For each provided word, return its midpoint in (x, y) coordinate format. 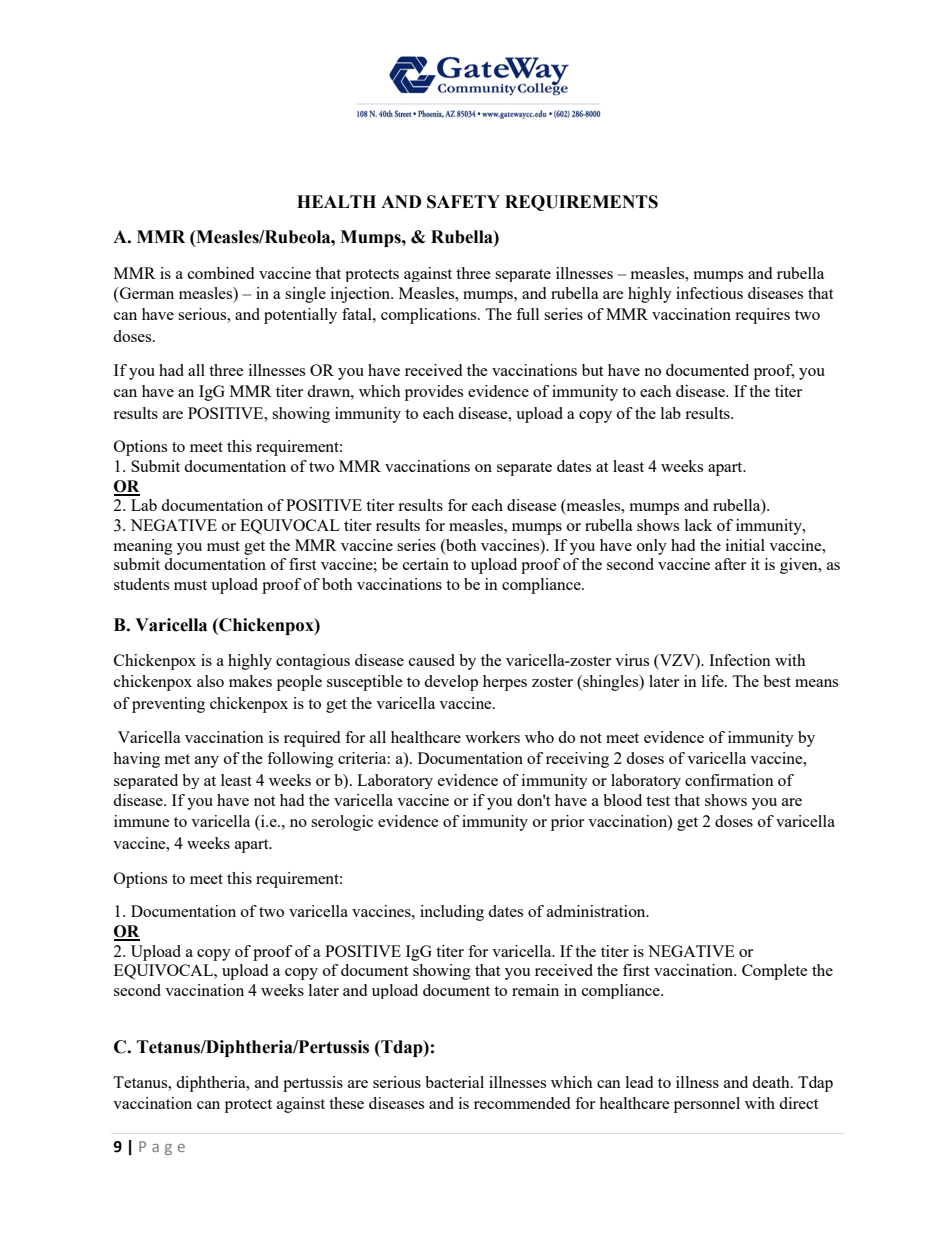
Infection (740, 660)
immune (142, 821)
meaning (143, 547)
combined (221, 273)
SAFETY (463, 202)
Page (162, 1148)
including (452, 913)
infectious (709, 293)
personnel (707, 1105)
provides (434, 393)
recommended (522, 1103)
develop (451, 683)
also (210, 681)
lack (698, 525)
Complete (775, 972)
